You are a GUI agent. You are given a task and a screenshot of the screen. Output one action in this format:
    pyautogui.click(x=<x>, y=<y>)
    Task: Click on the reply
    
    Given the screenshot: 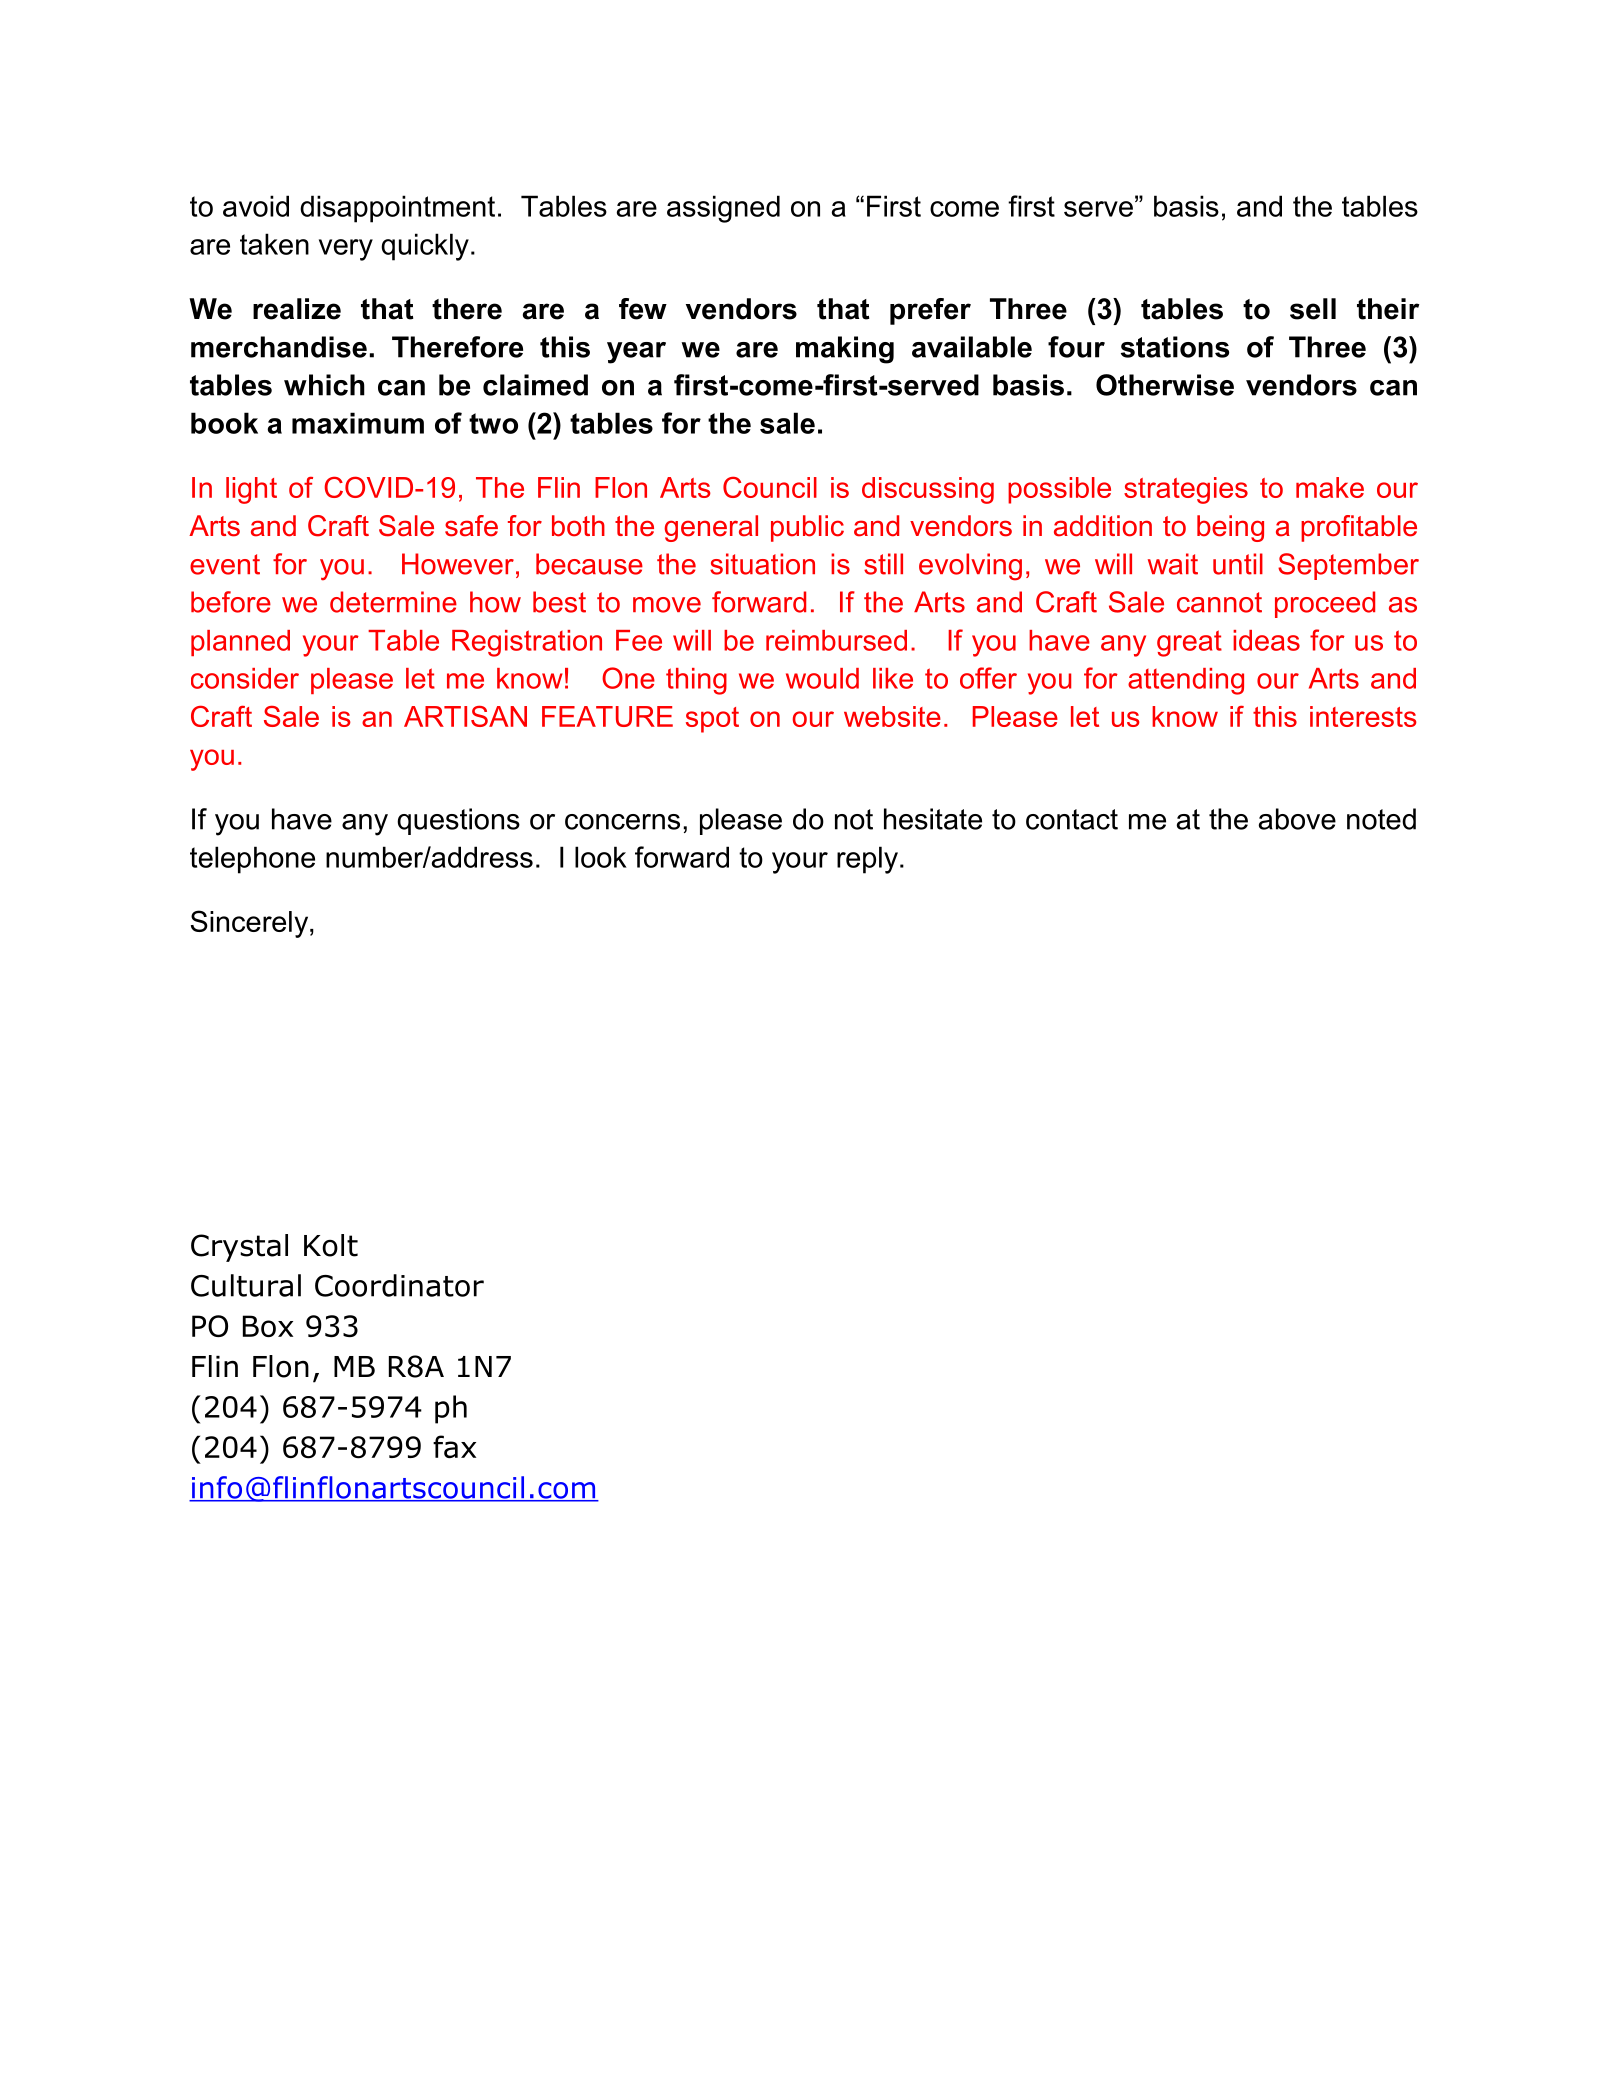 What is the action you would take?
    pyautogui.click(x=869, y=860)
